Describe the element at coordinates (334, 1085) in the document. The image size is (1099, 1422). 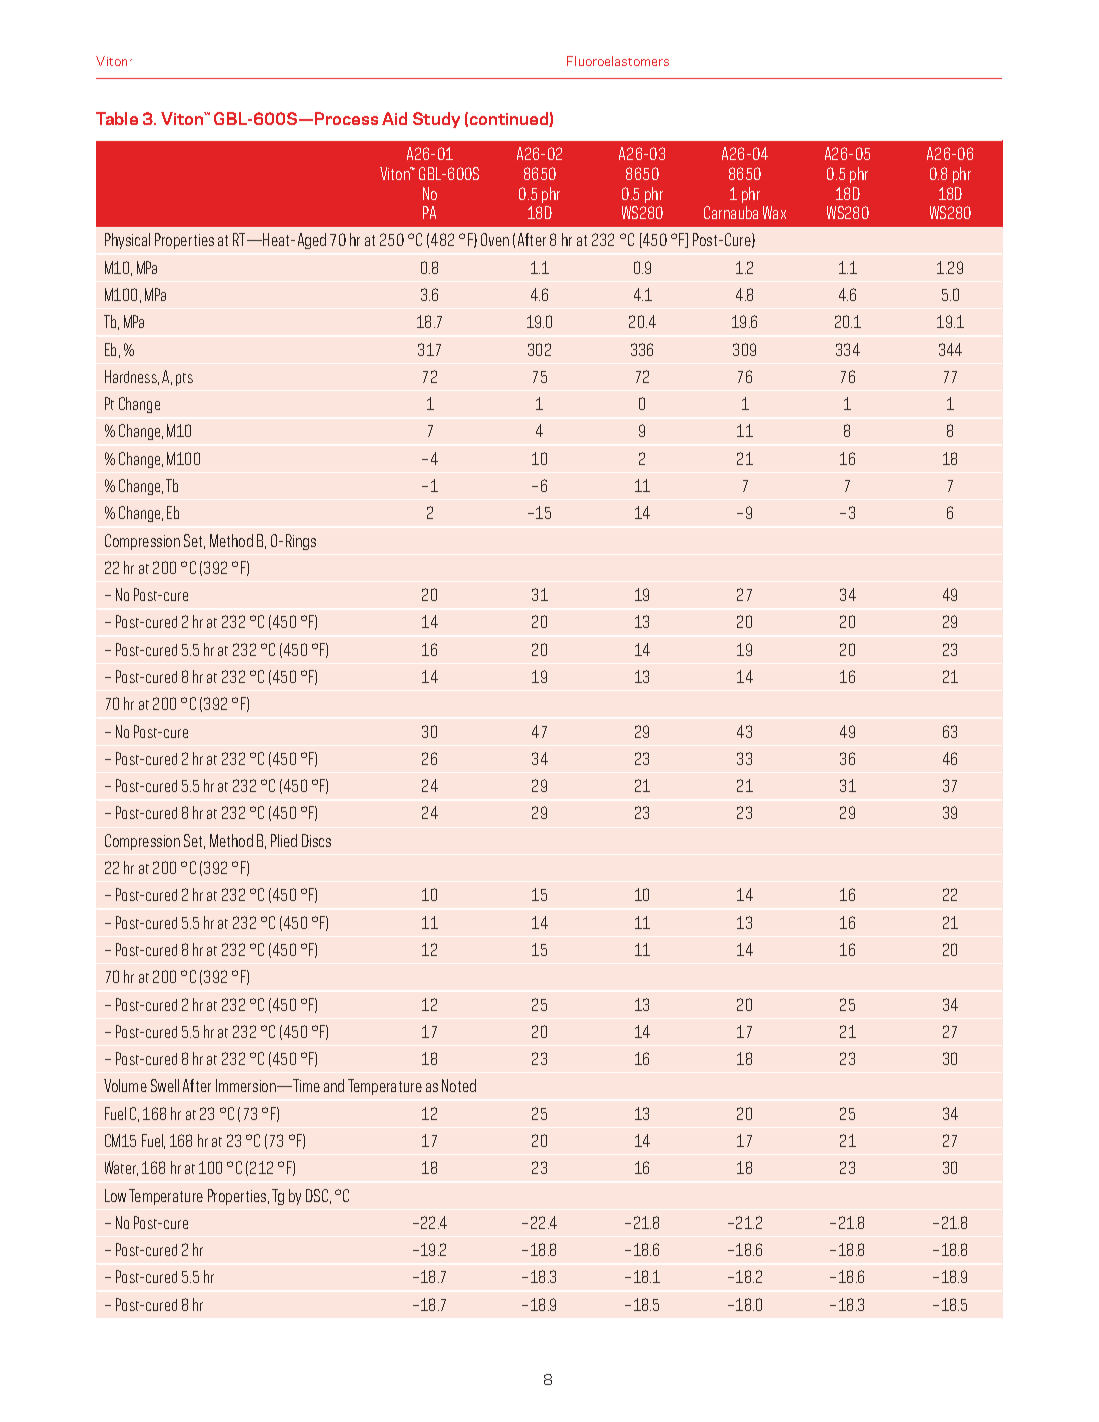
I see `and` at that location.
